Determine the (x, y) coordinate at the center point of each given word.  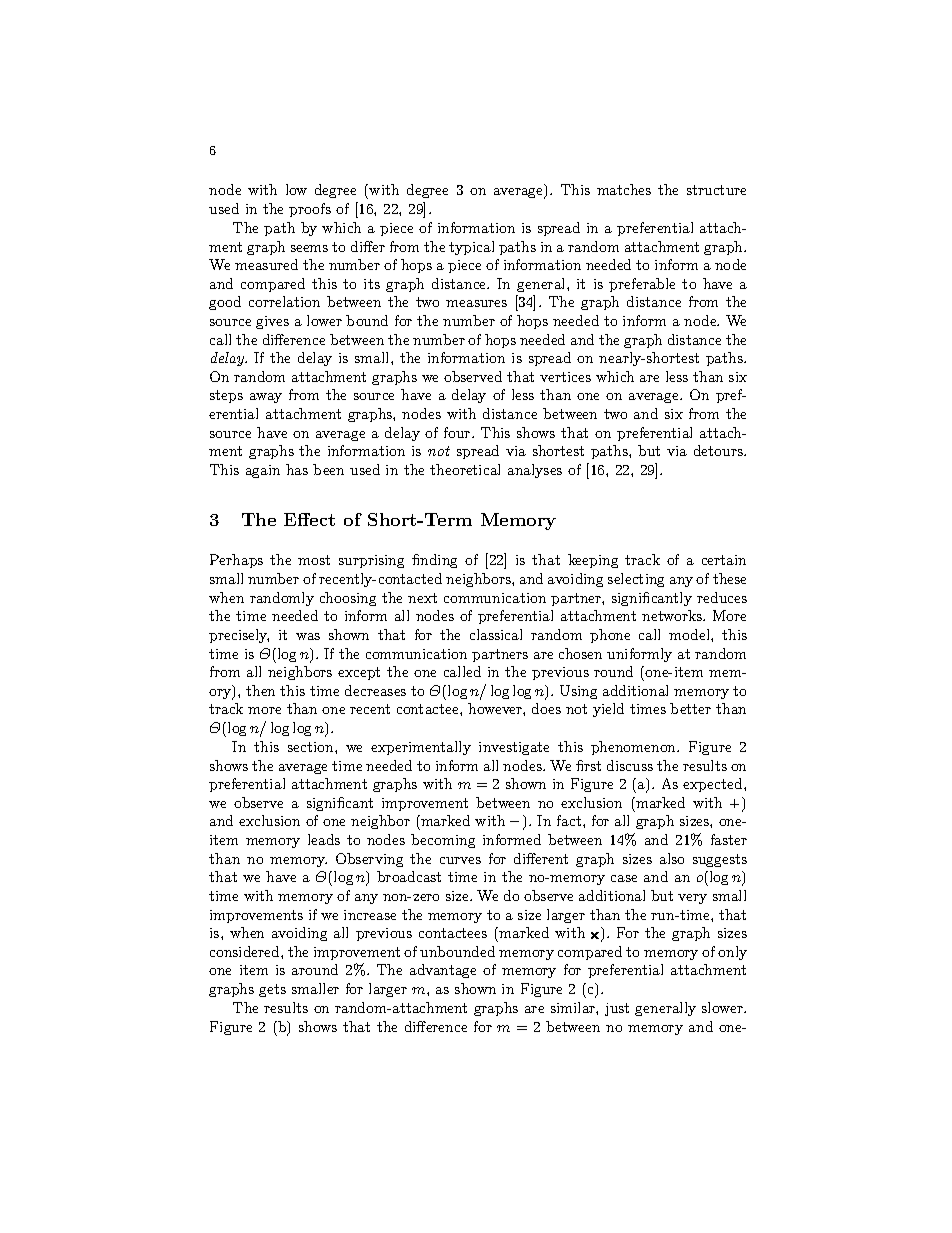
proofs (310, 210)
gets (272, 990)
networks (673, 615)
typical (471, 248)
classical (496, 634)
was (308, 636)
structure (716, 190)
